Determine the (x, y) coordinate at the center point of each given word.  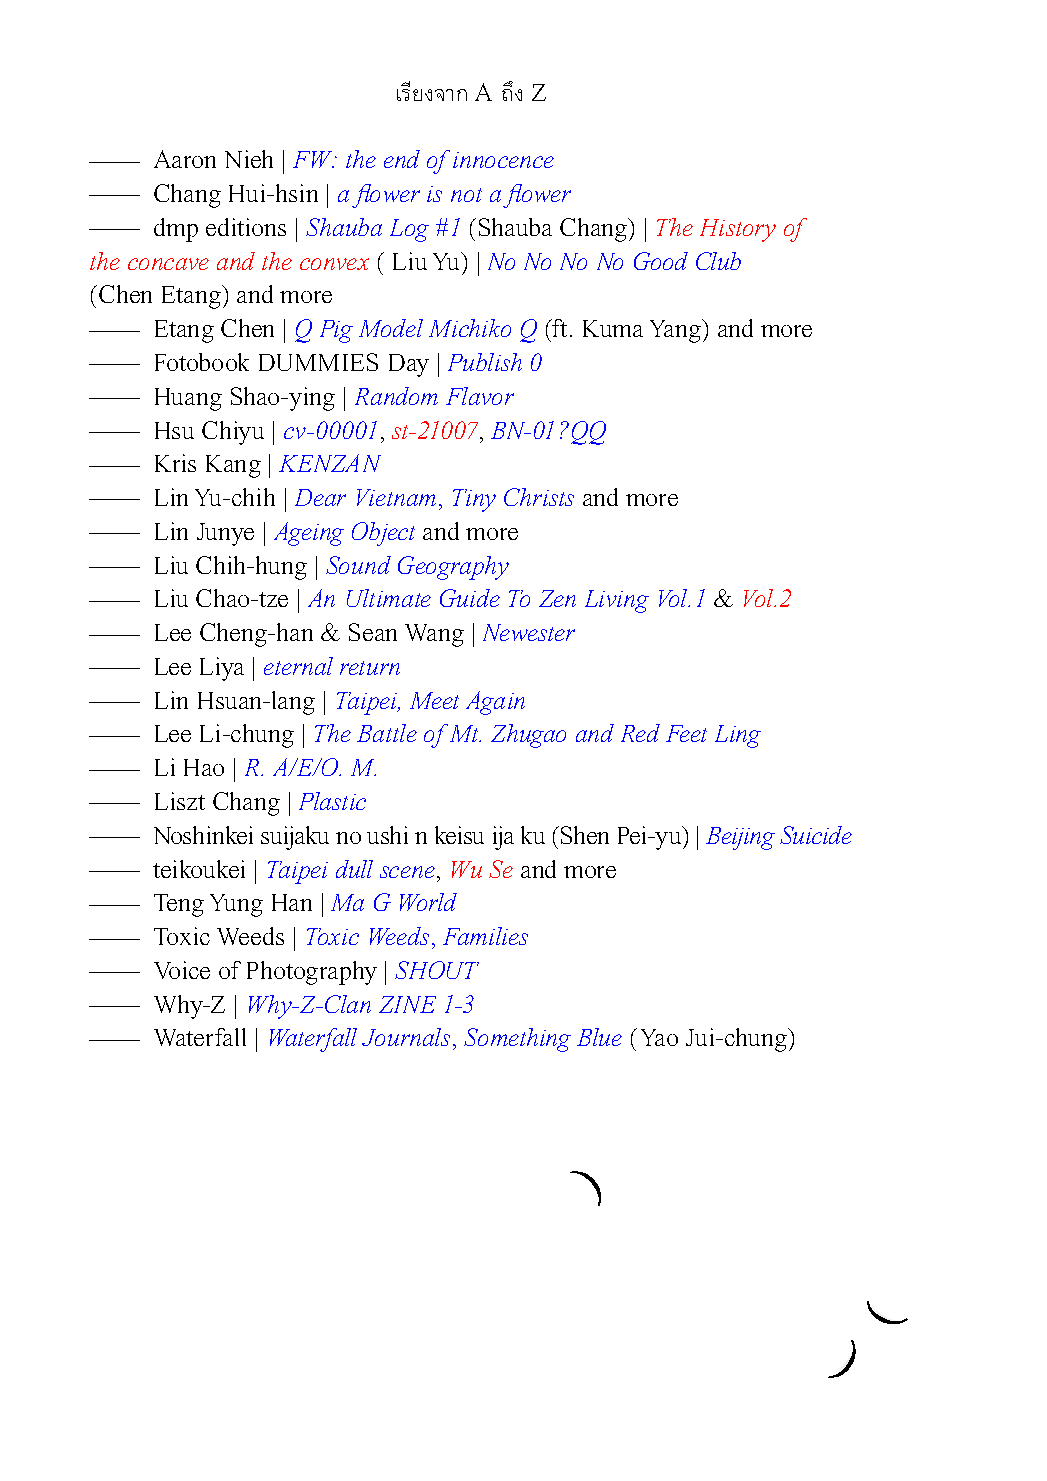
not (466, 195)
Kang (233, 466)
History (738, 230)
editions (246, 227)
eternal (298, 666)
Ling (738, 736)
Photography (312, 973)
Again (495, 703)
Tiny (474, 500)
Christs (539, 497)
